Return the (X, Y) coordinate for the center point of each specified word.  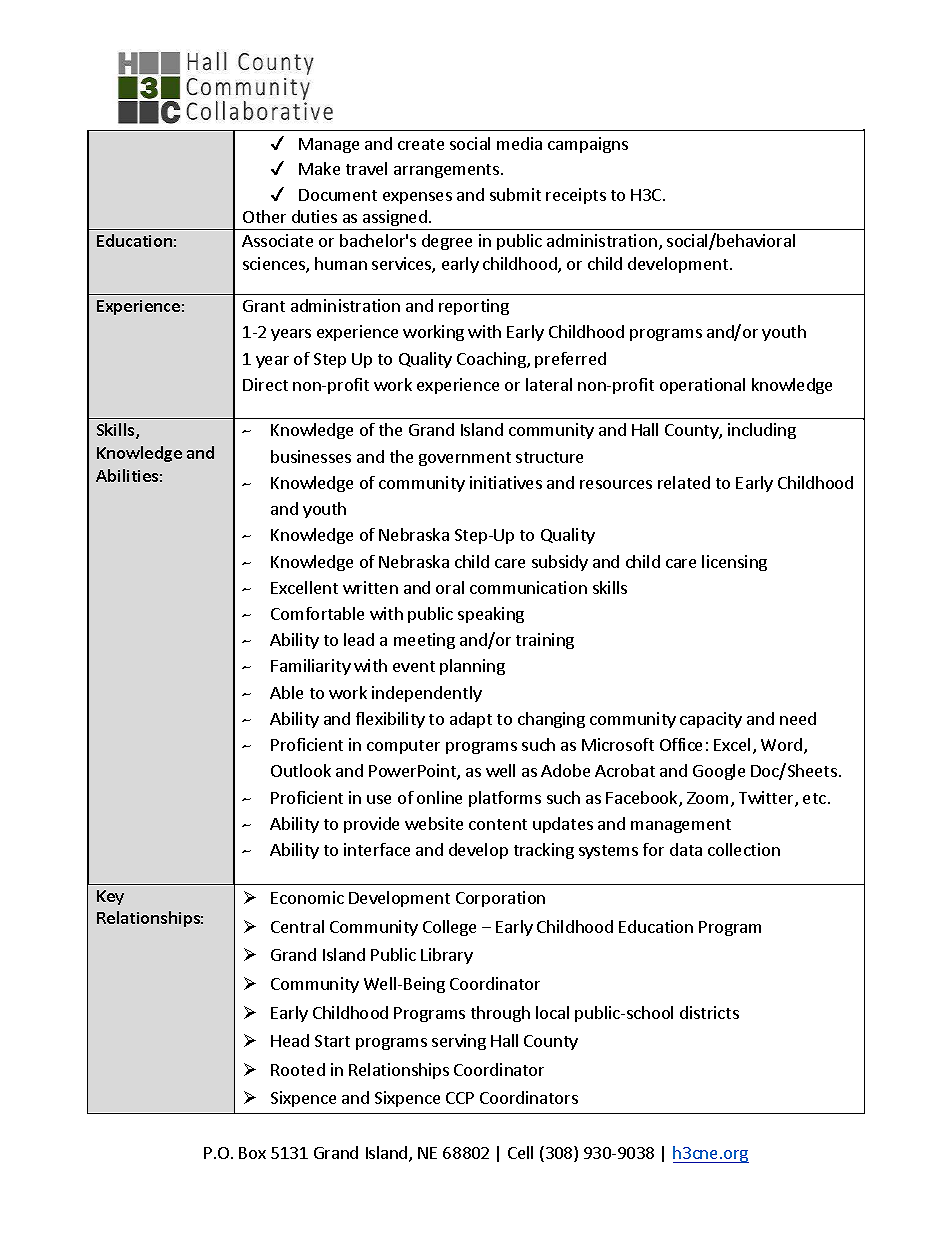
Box (252, 1153)
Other (264, 216)
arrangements (446, 171)
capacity (711, 720)
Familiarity (311, 667)
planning (472, 667)
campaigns (588, 145)
